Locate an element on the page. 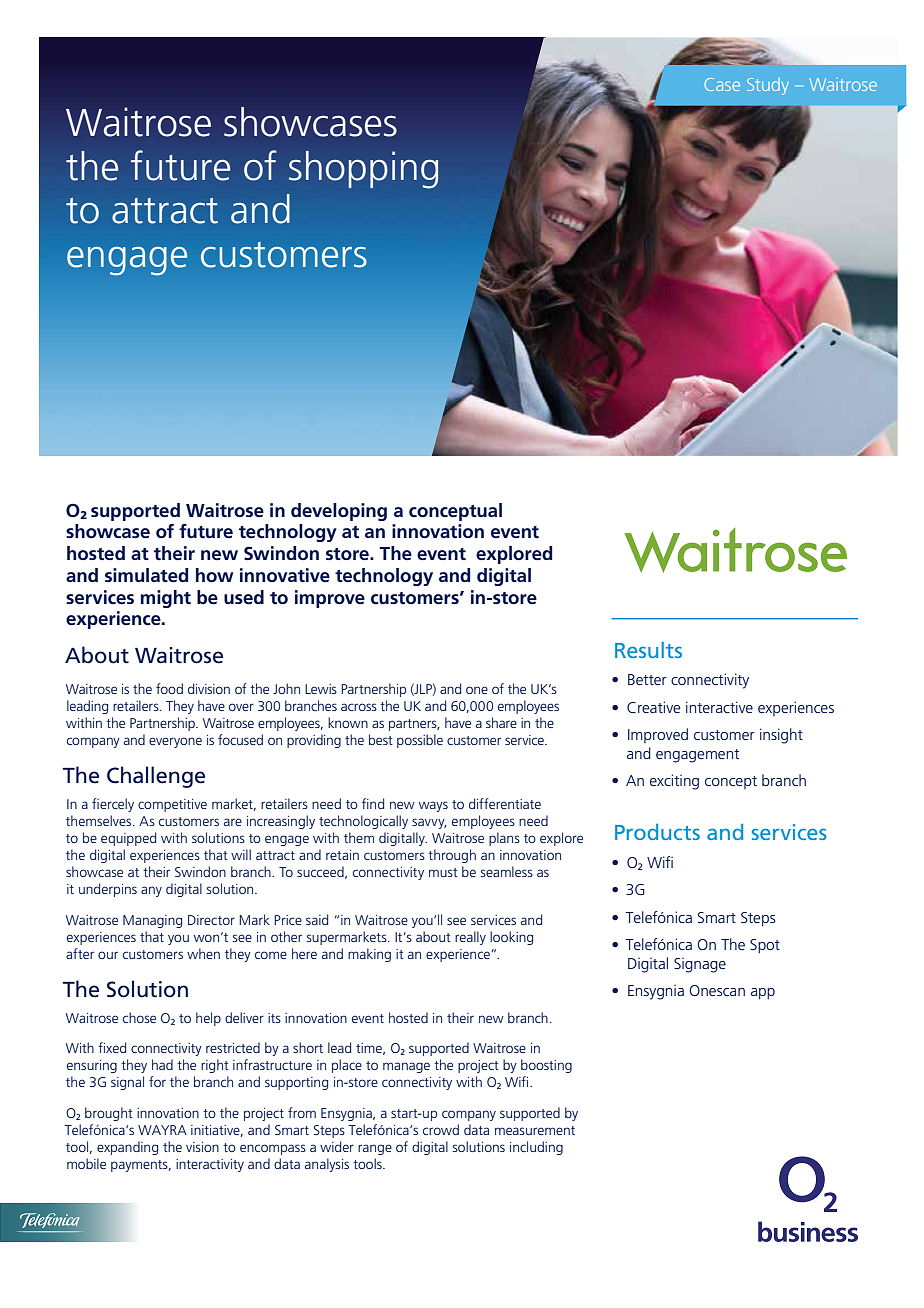 The image size is (924, 1308). including is located at coordinates (536, 1148).
